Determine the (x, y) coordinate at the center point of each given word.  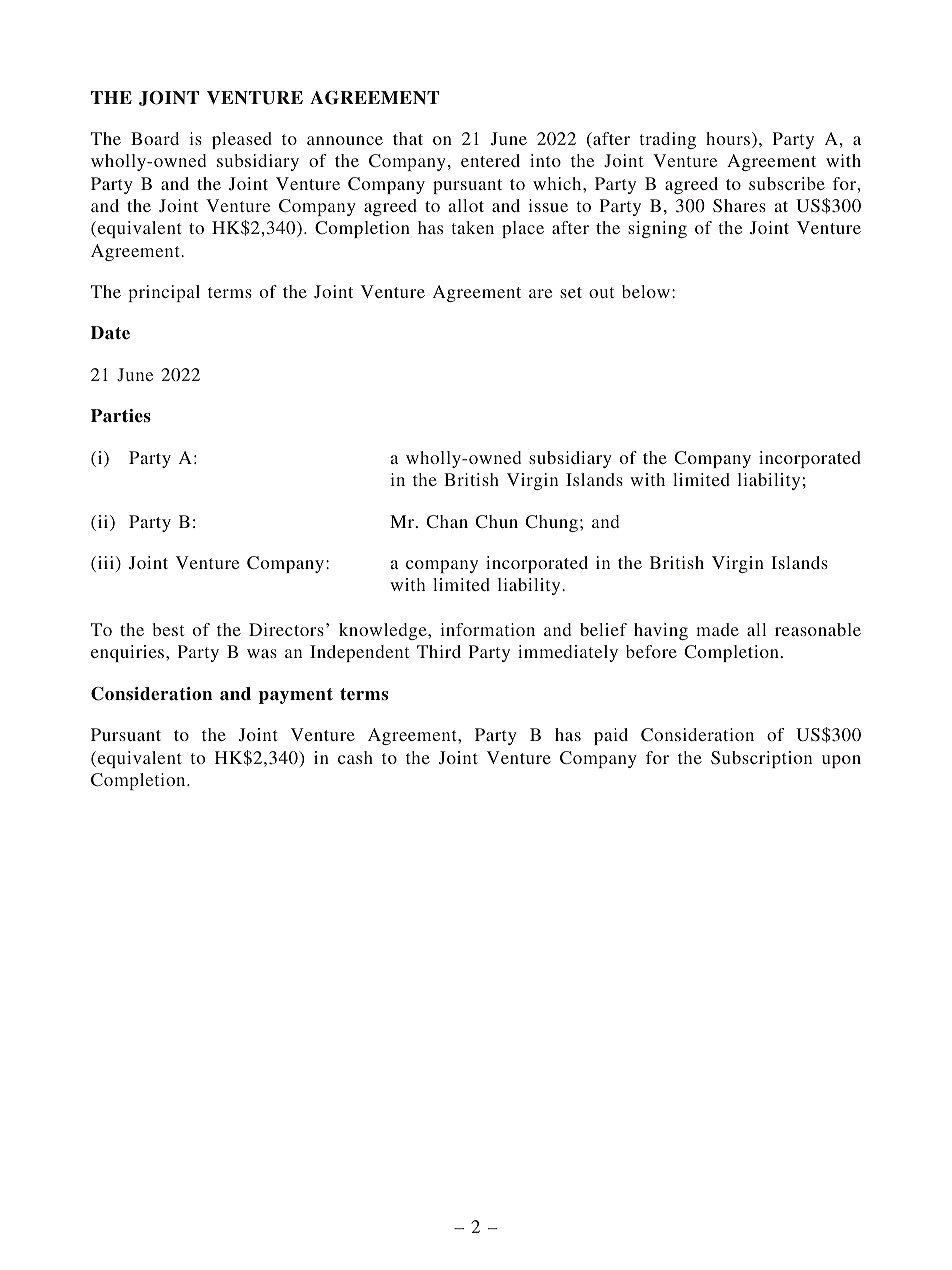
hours (728, 138)
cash (355, 757)
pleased (242, 140)
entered (490, 160)
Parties (121, 416)
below (646, 291)
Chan (447, 521)
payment (296, 696)
